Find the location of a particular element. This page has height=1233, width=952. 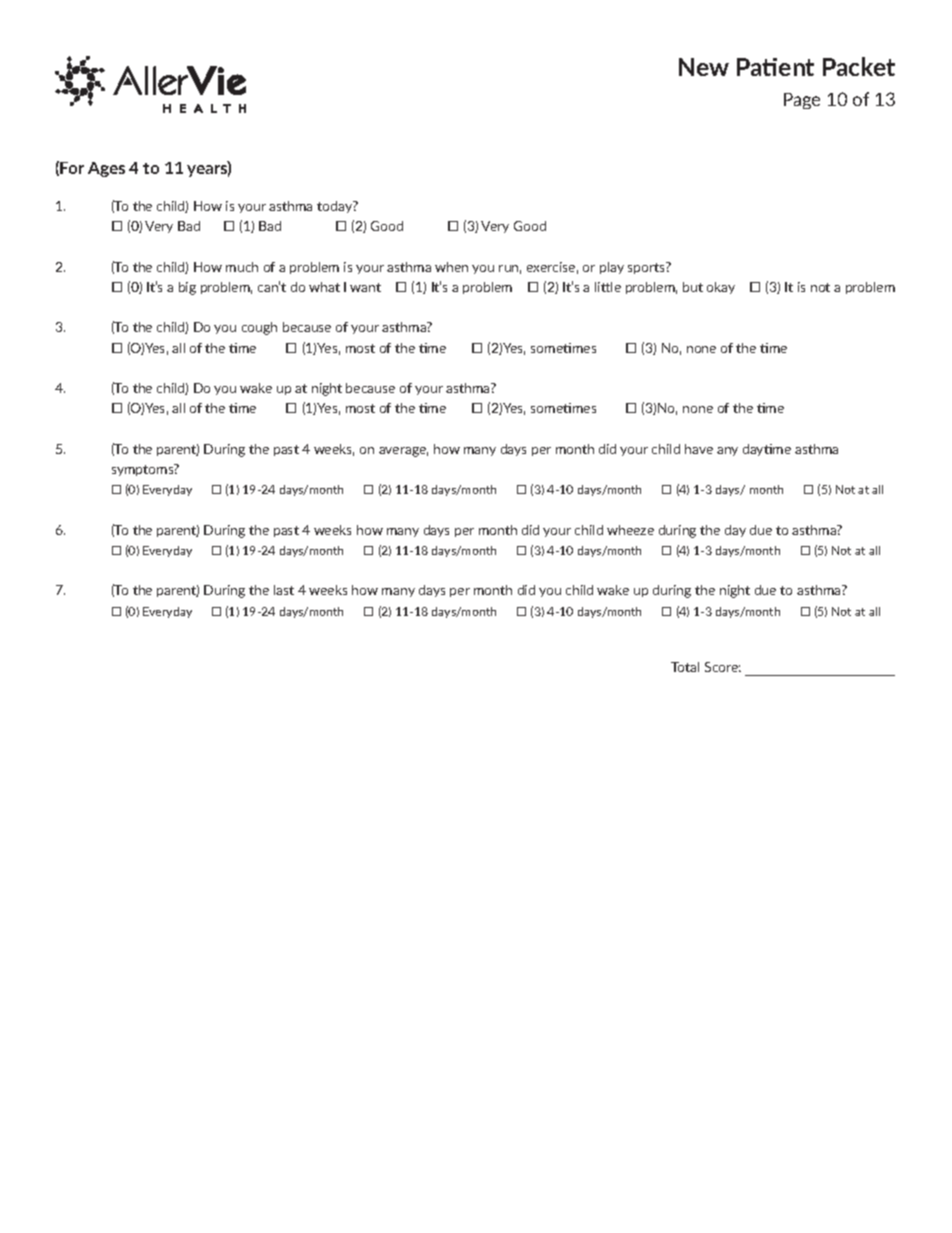

much is located at coordinates (242, 267).
